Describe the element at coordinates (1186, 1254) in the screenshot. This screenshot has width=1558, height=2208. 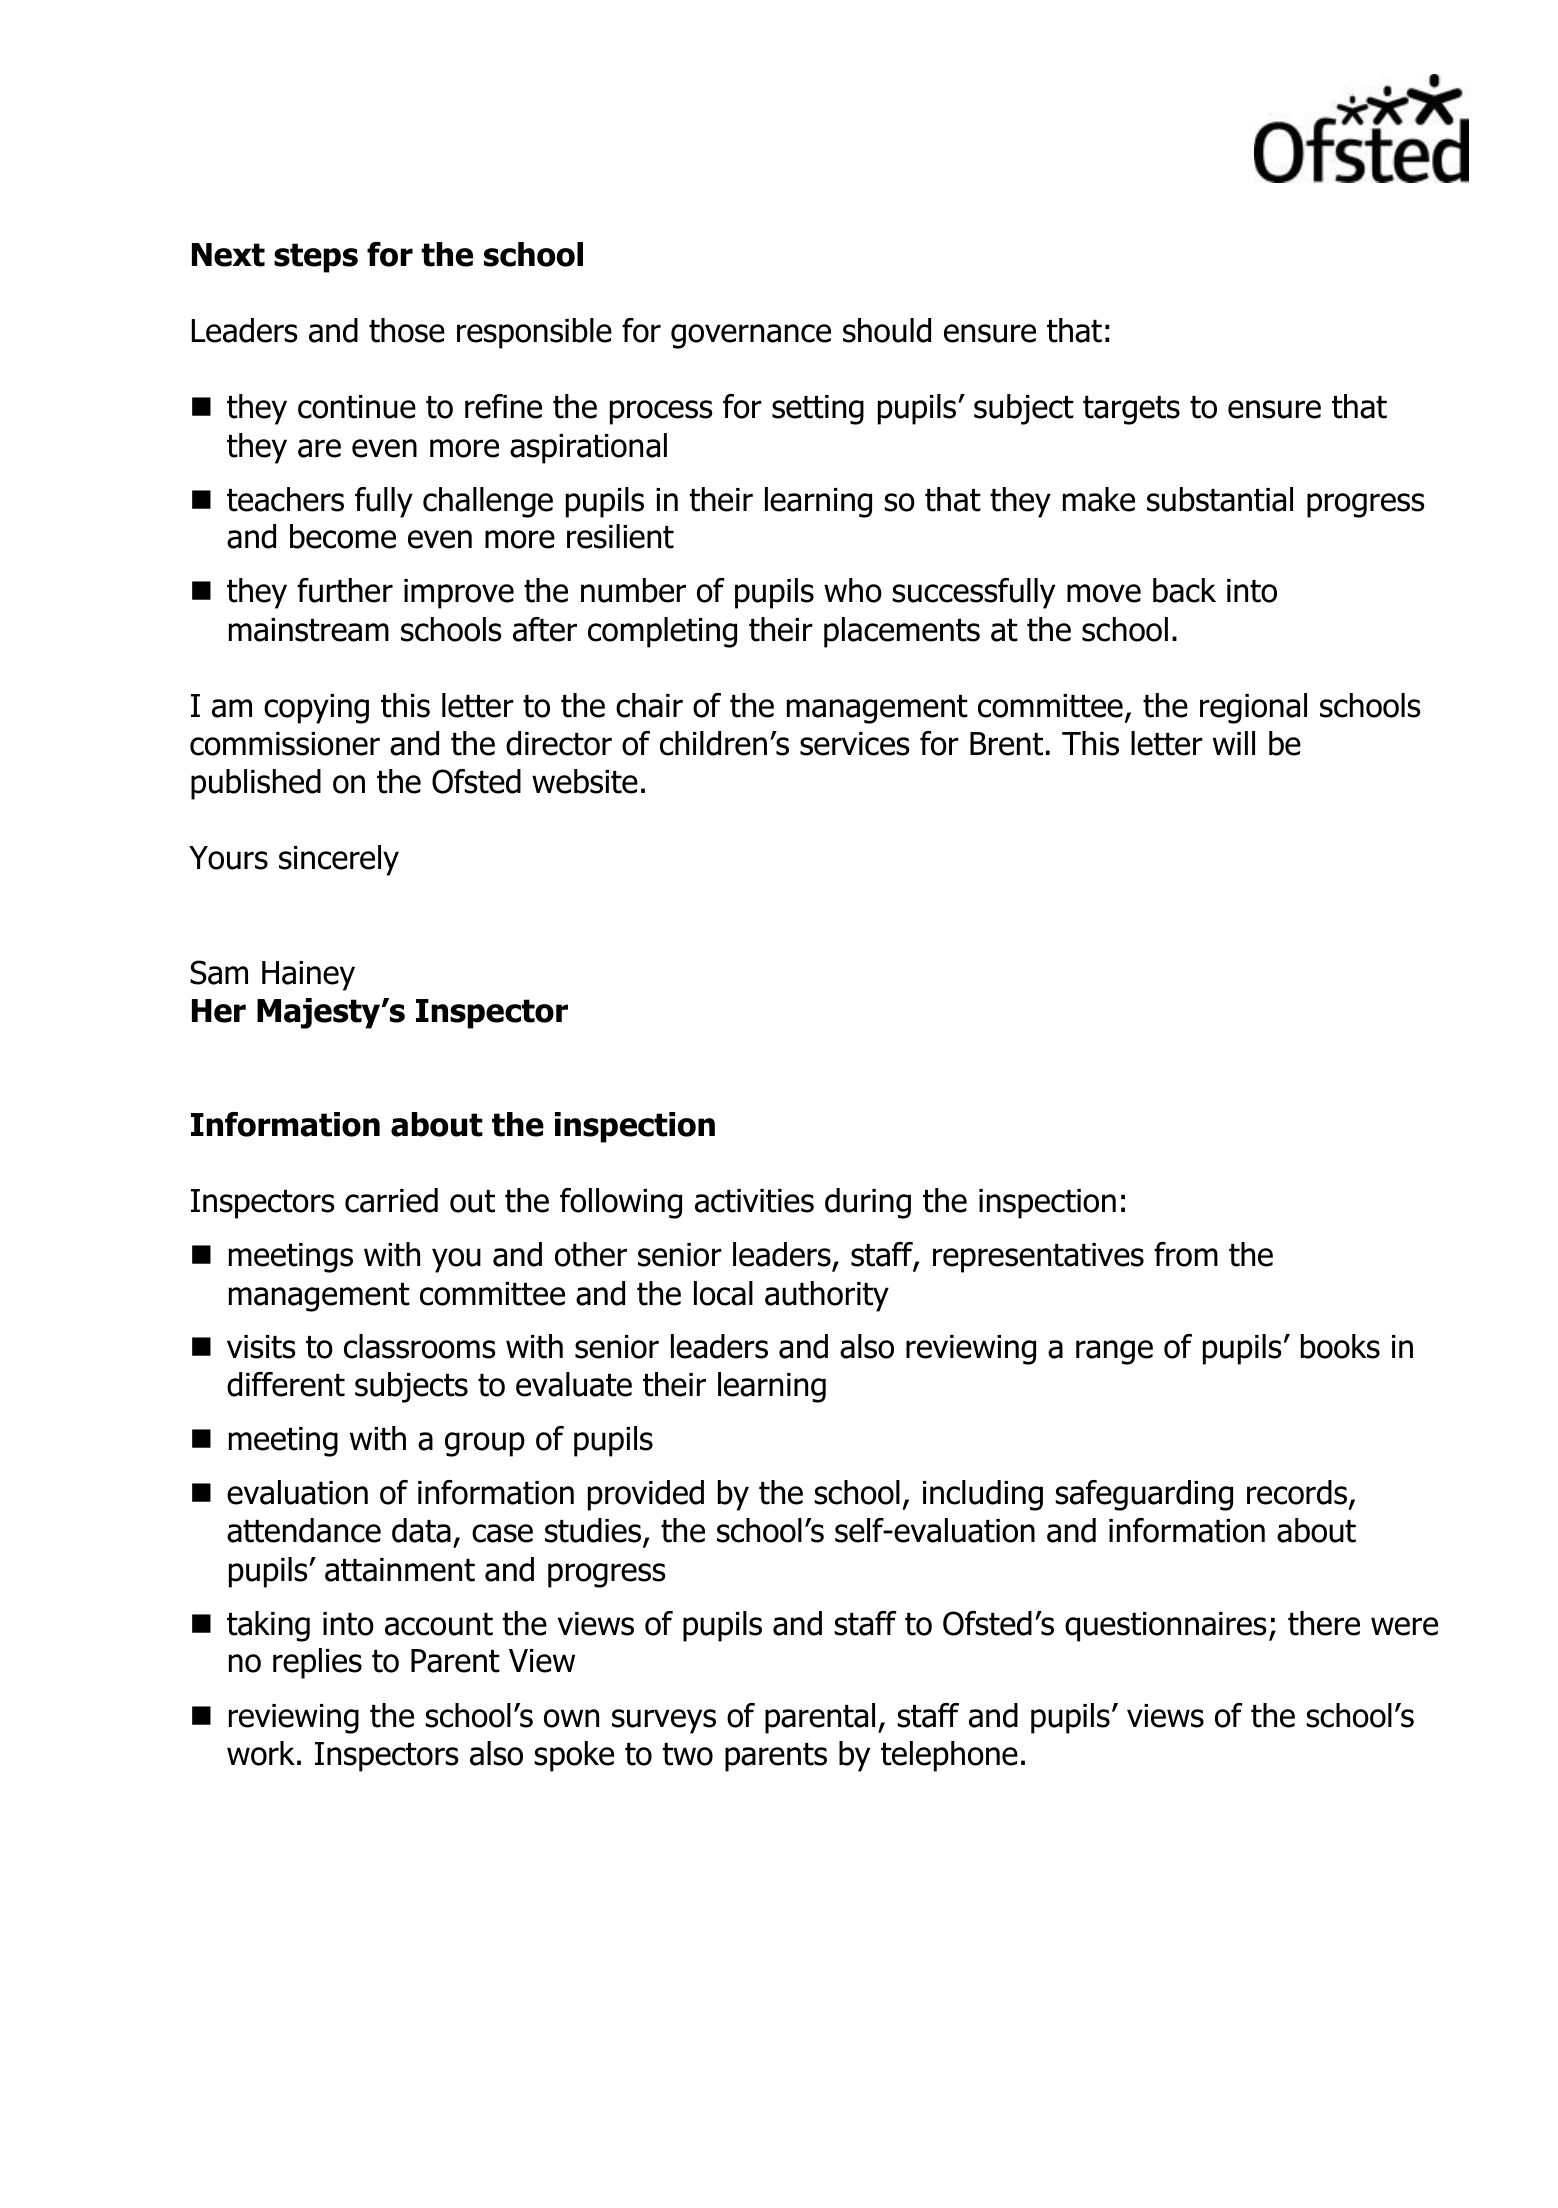
I see `from` at that location.
